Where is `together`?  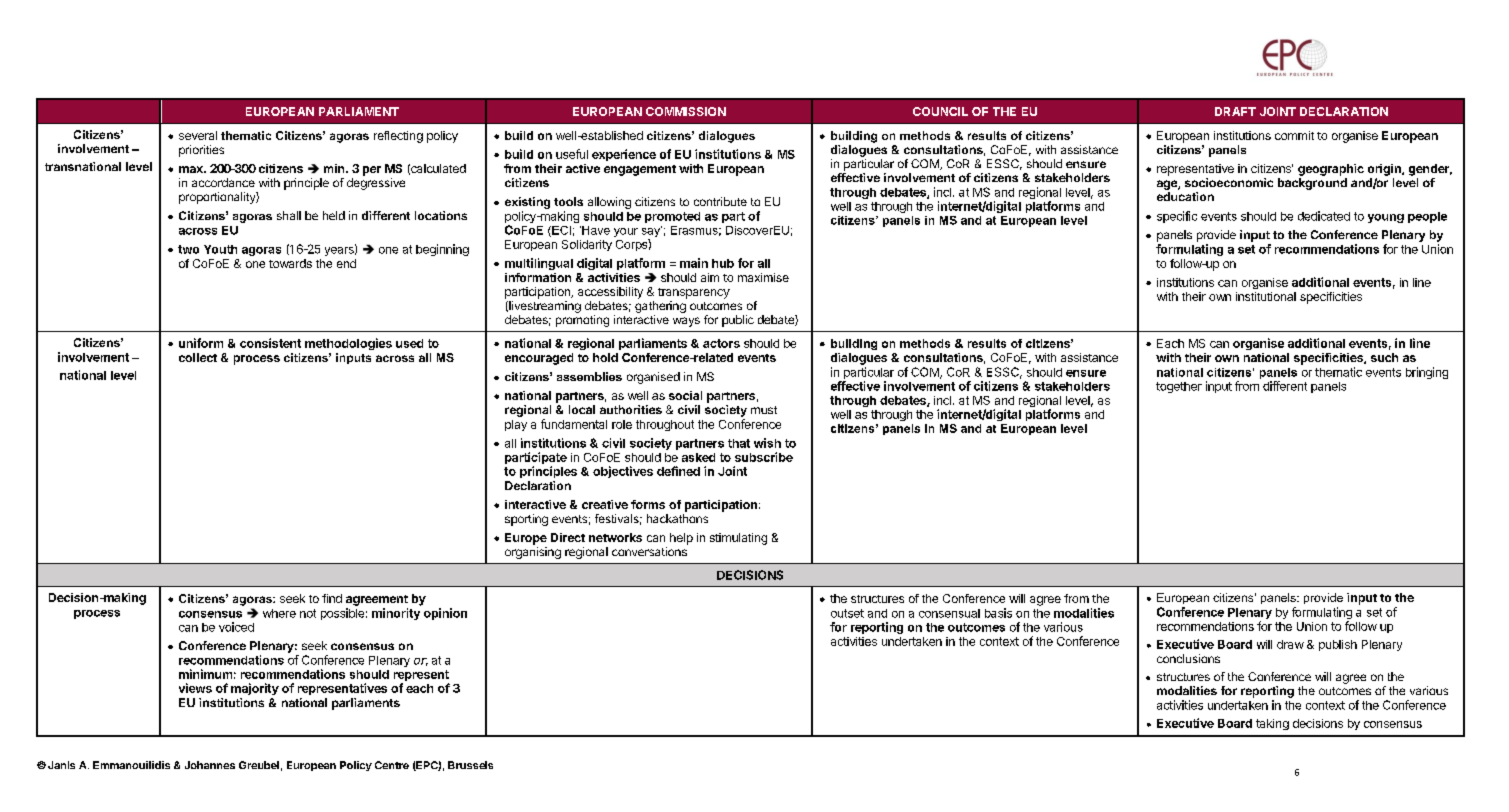
together is located at coordinates (1179, 387).
